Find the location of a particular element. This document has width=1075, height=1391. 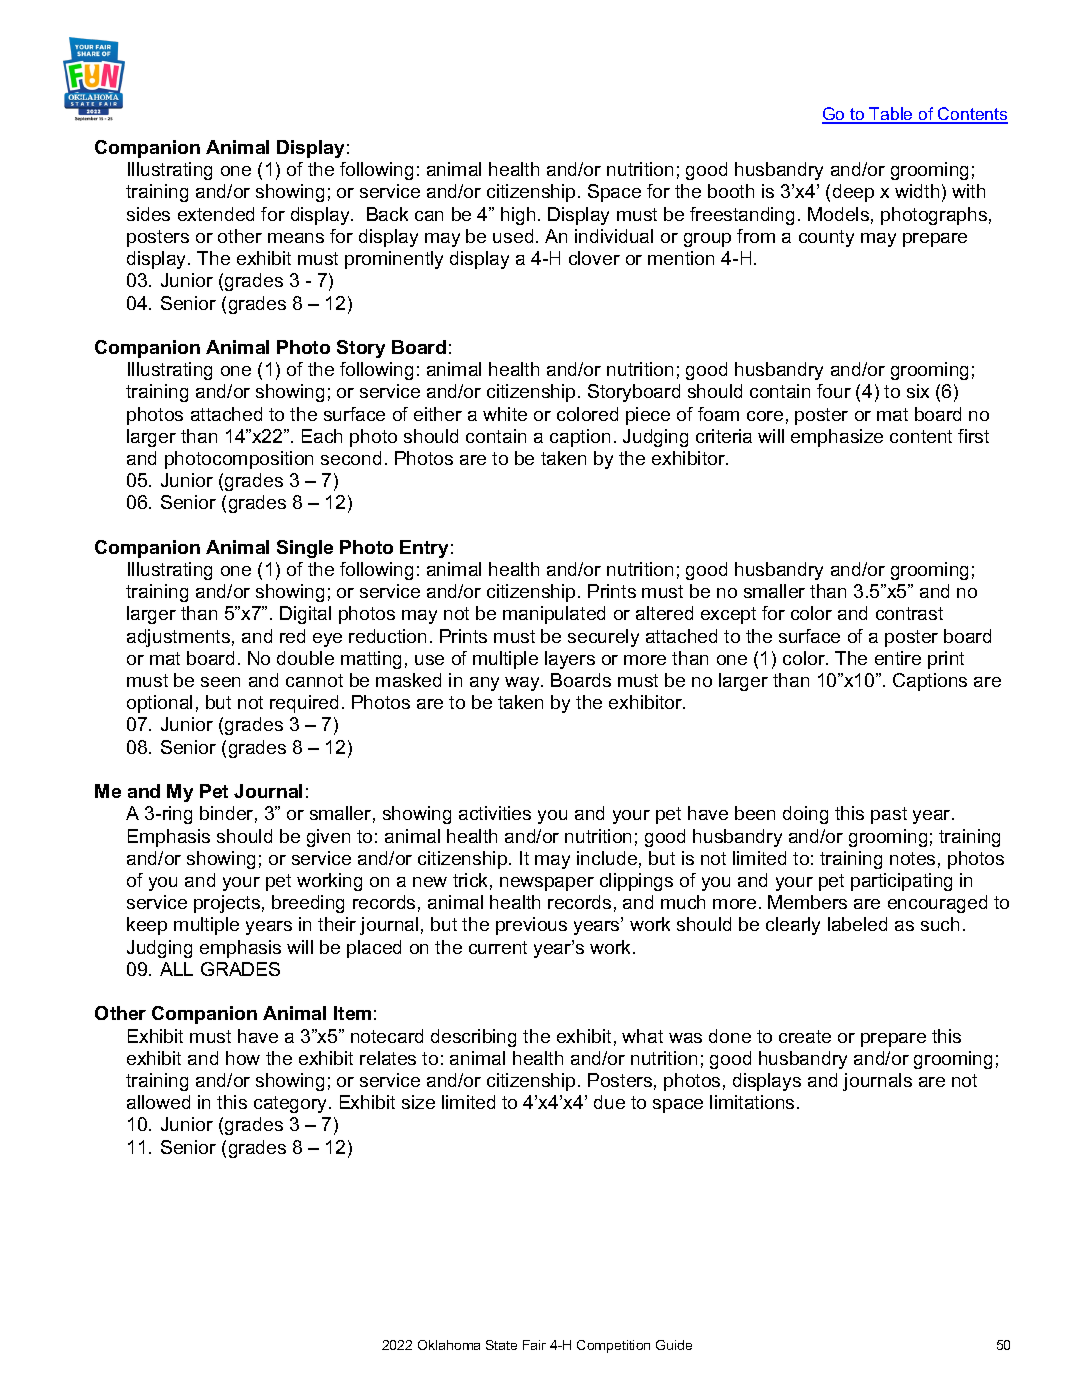

Fair is located at coordinates (534, 1345).
